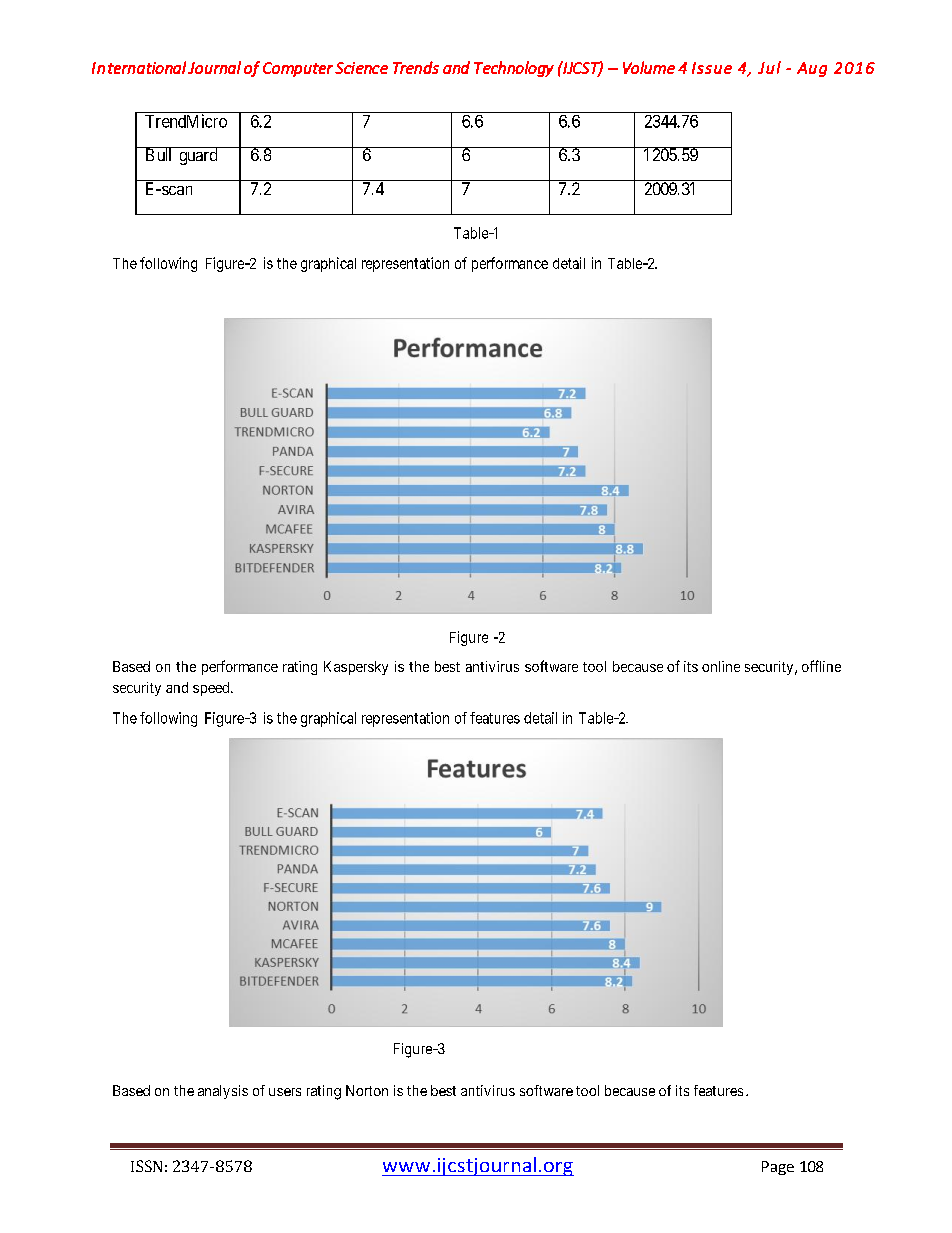  What do you see at coordinates (159, 154) in the document?
I see `Bull` at bounding box center [159, 154].
